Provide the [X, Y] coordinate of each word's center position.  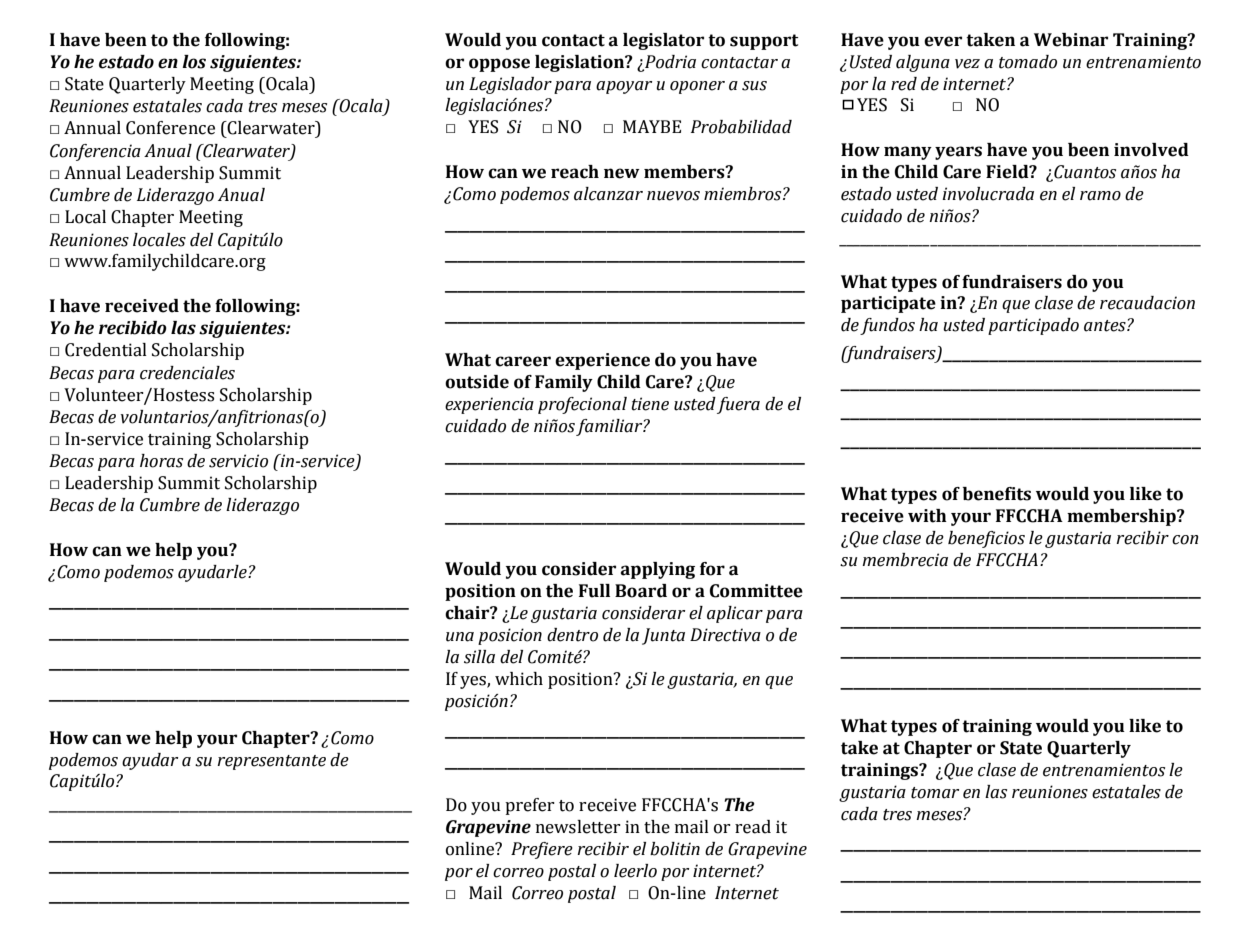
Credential [106, 350]
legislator [663, 41]
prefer [530, 806]
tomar [935, 793]
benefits [997, 494]
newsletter [578, 827]
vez [967, 64]
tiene [650, 404]
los [194, 62]
